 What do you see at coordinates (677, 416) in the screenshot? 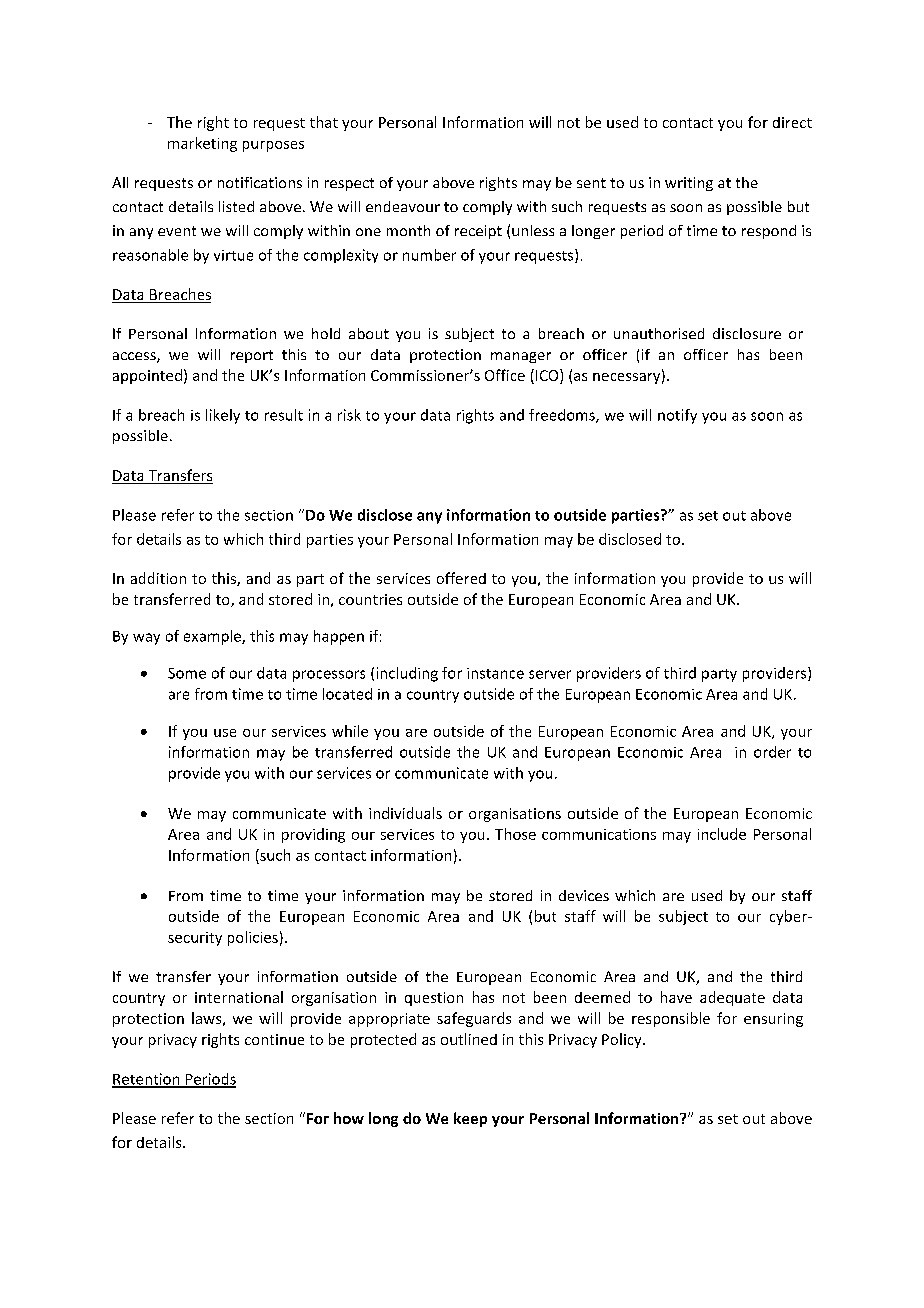
I see `notify` at bounding box center [677, 416].
